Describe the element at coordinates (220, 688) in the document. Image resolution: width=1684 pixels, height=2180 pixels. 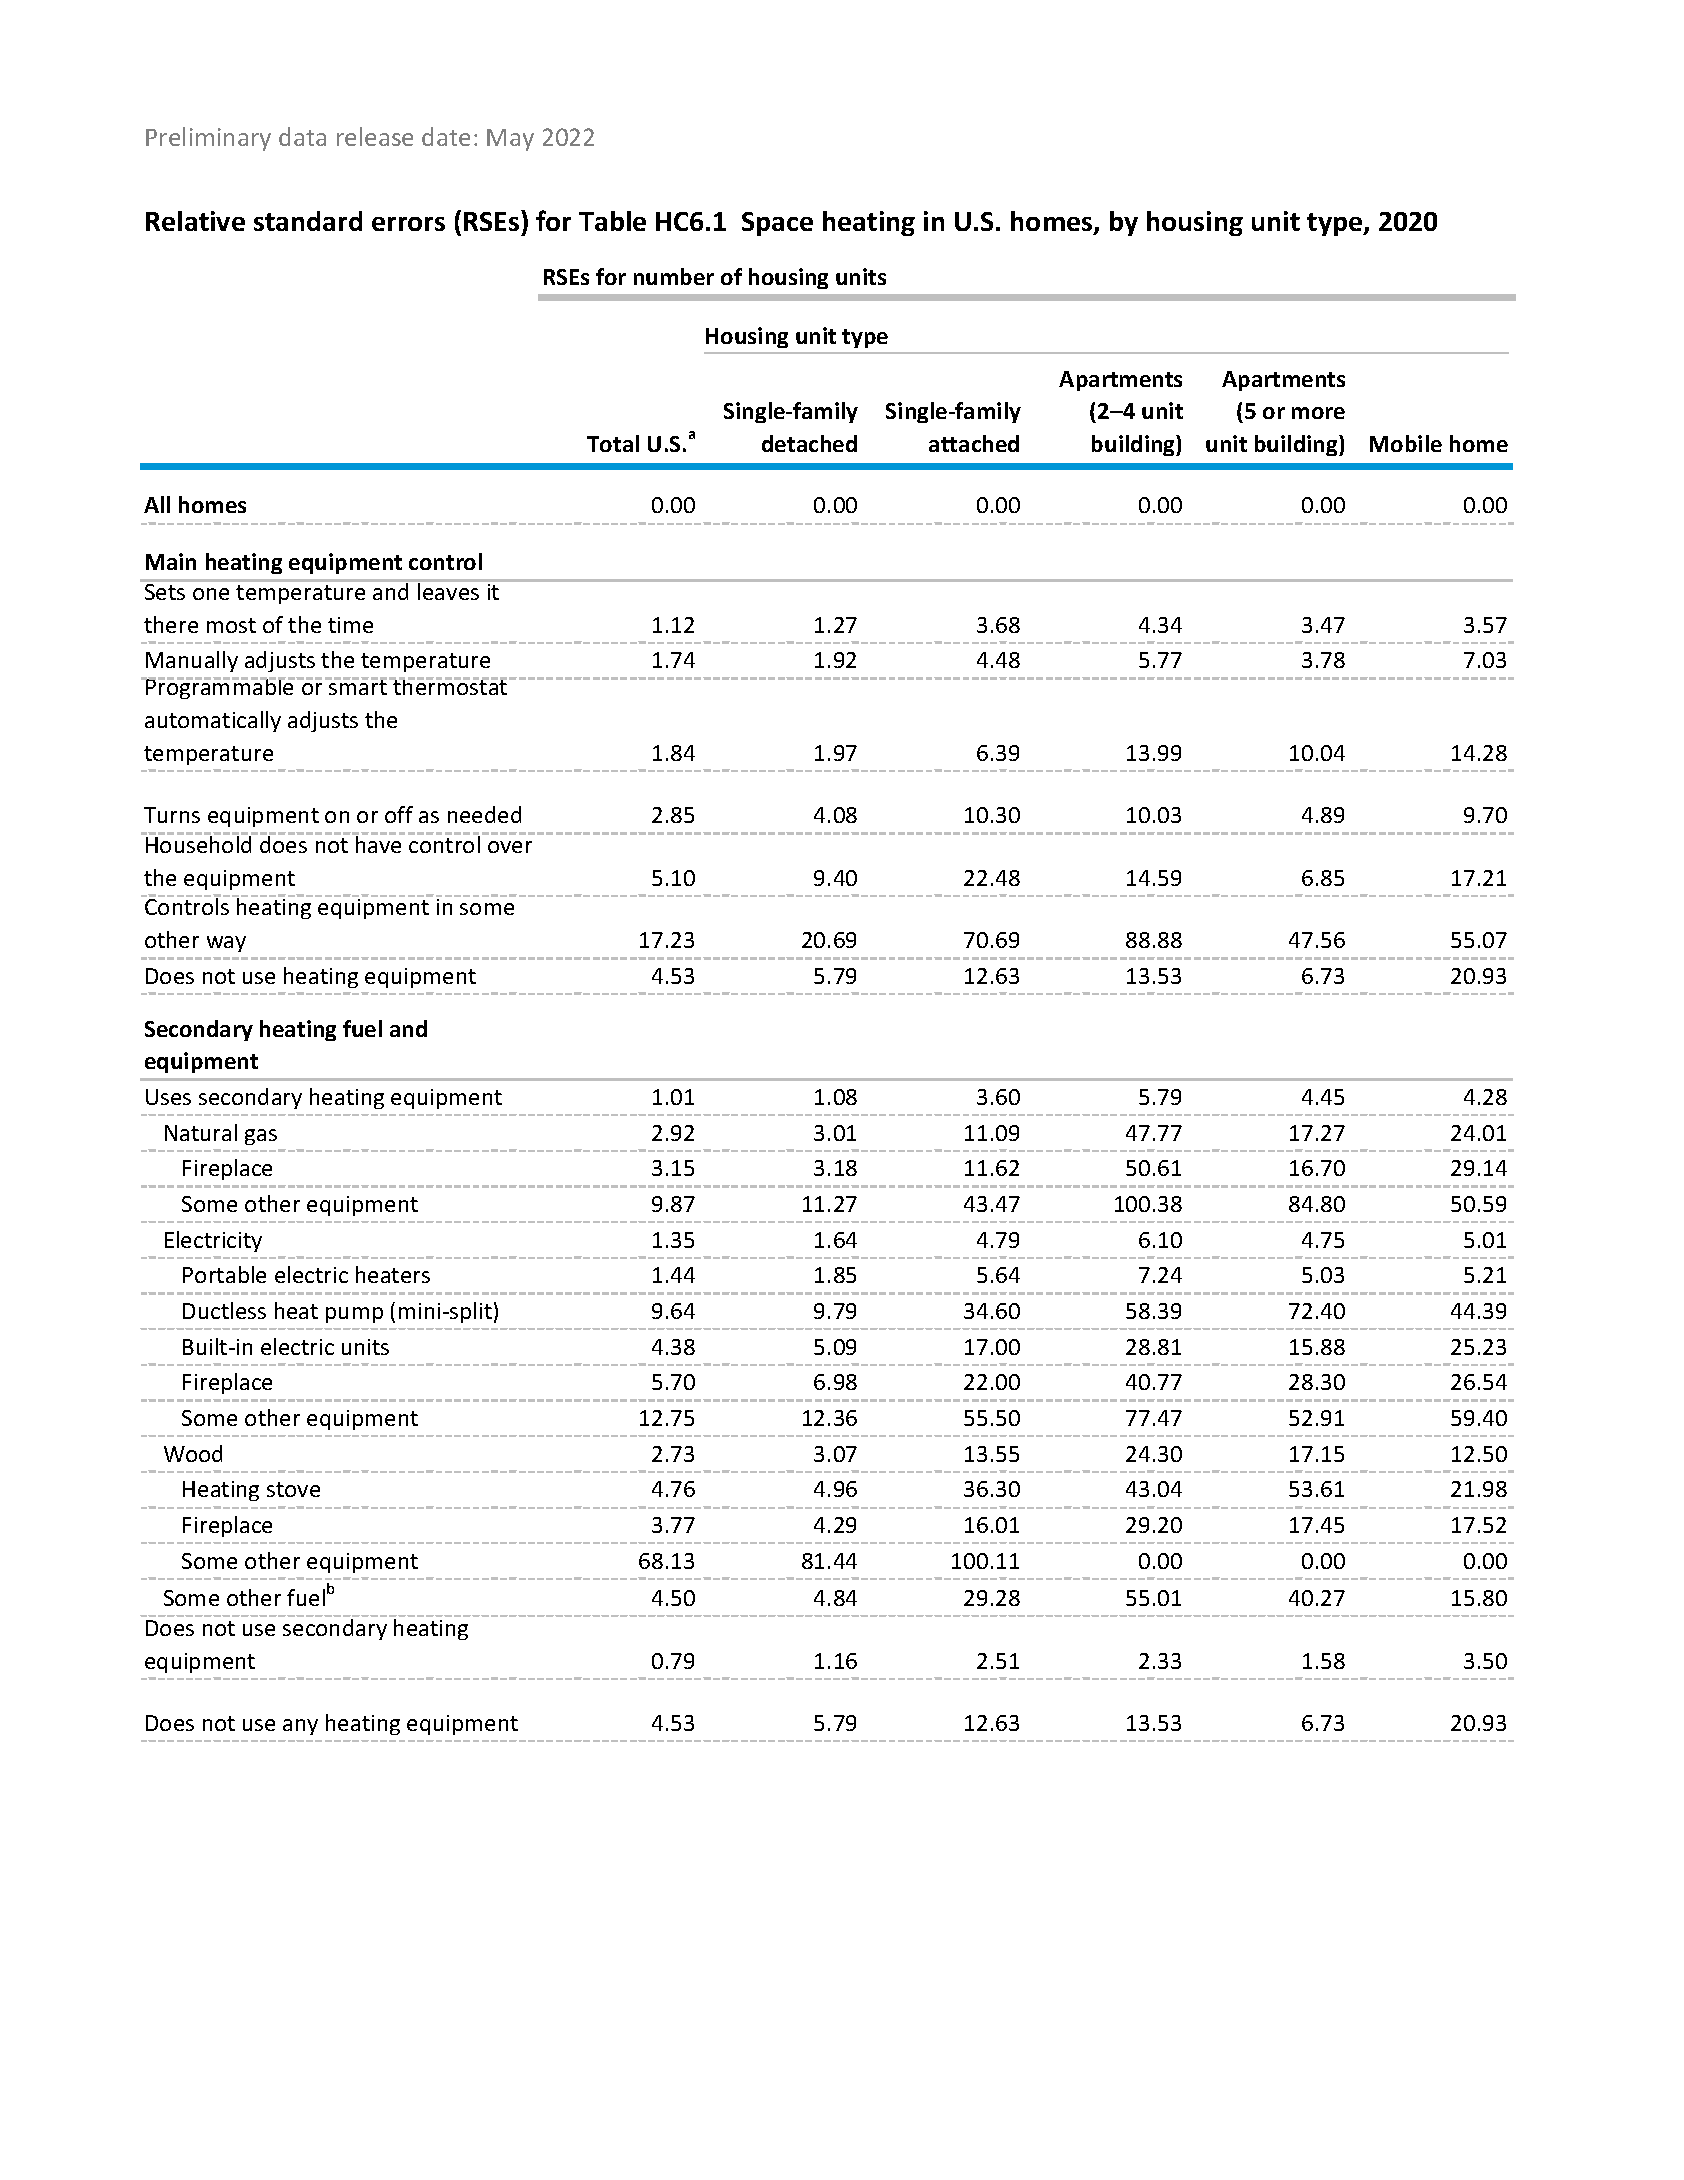
I see `Programmable` at that location.
